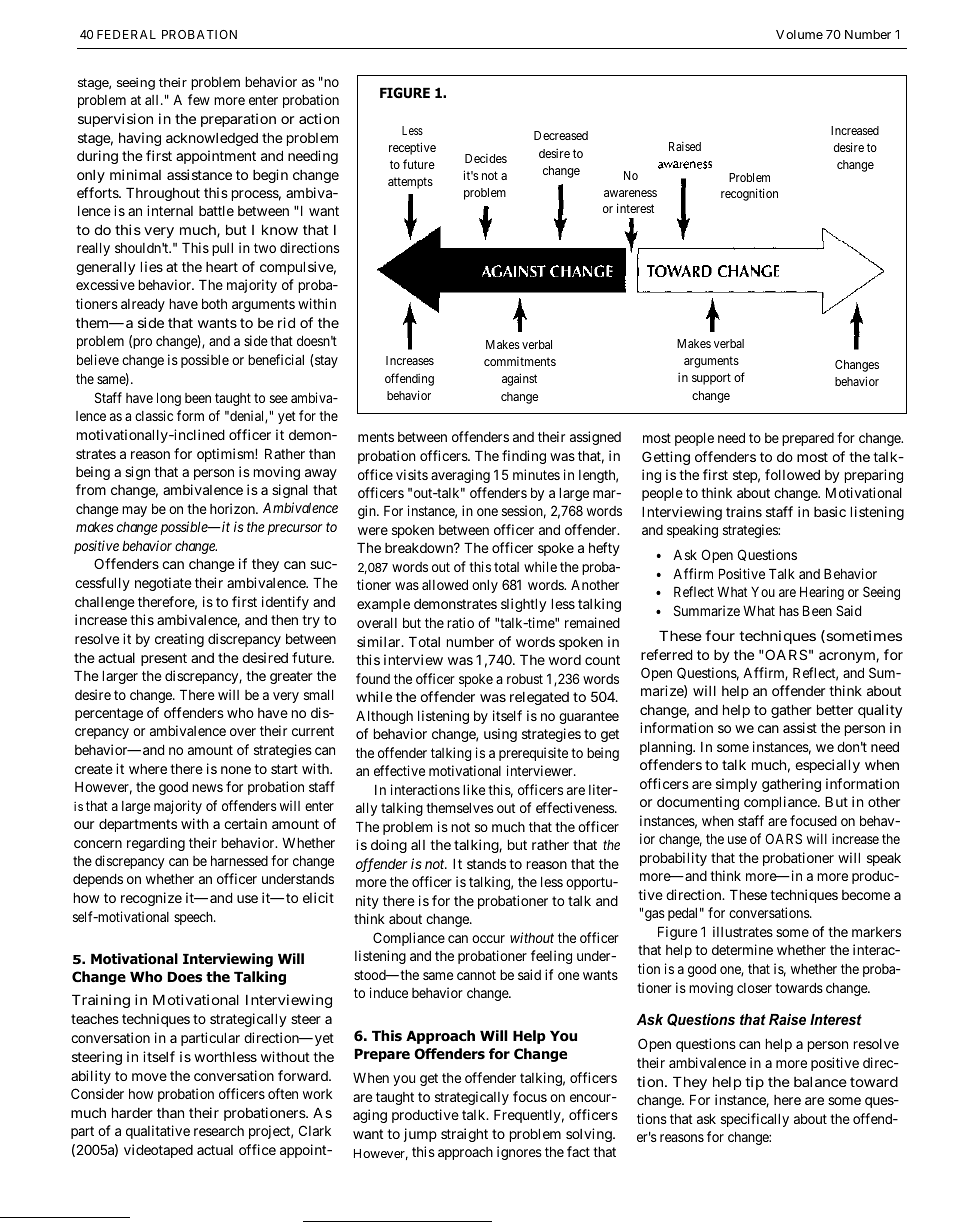  What do you see at coordinates (789, 611) in the page?
I see `has` at bounding box center [789, 611].
